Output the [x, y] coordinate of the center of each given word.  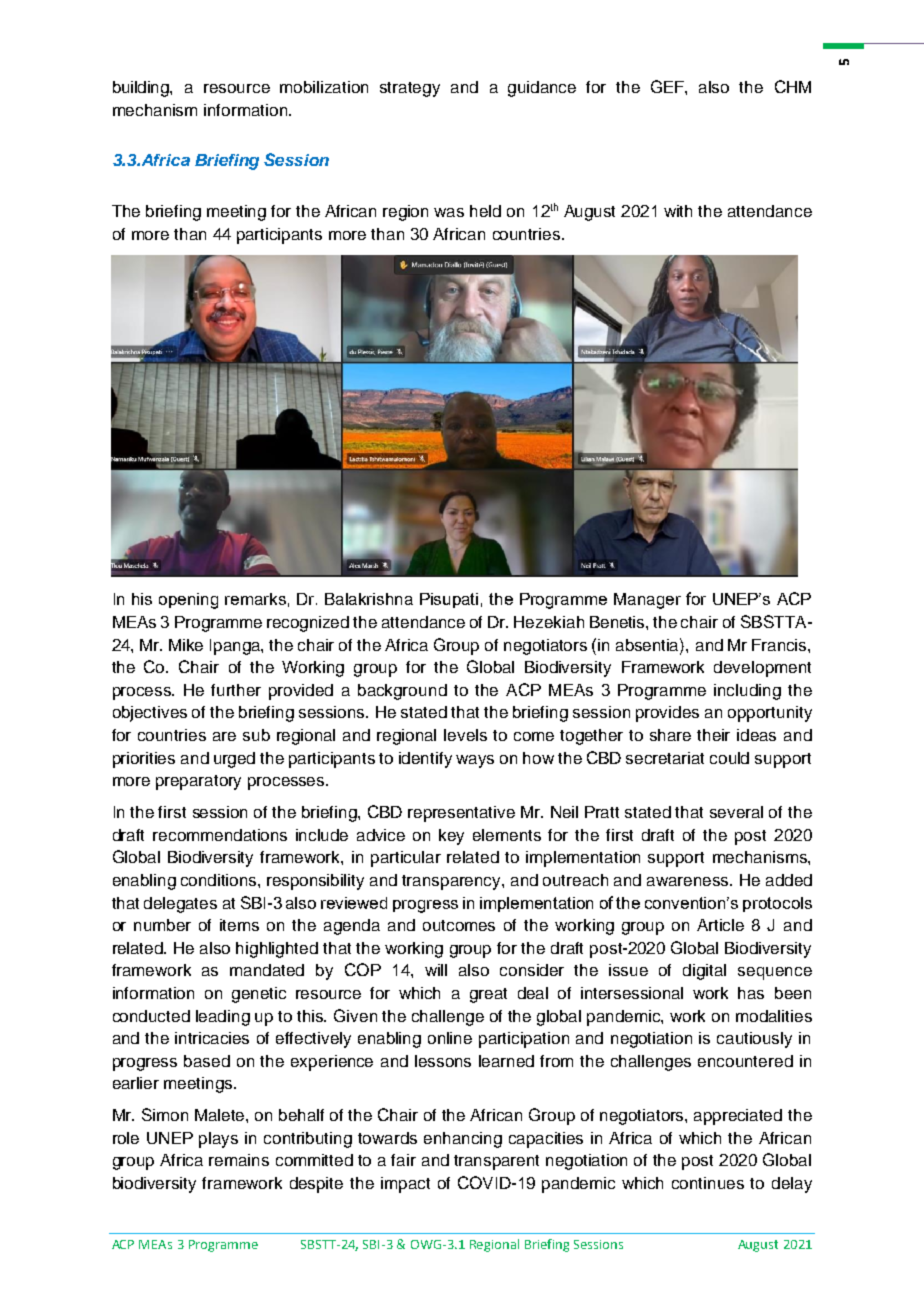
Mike [186, 645]
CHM [793, 86]
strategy [410, 89]
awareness [689, 881]
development [762, 669]
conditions [220, 880]
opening [188, 601]
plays [218, 1140]
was [449, 212]
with [678, 211]
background [402, 692]
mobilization [324, 87]
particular [406, 859]
